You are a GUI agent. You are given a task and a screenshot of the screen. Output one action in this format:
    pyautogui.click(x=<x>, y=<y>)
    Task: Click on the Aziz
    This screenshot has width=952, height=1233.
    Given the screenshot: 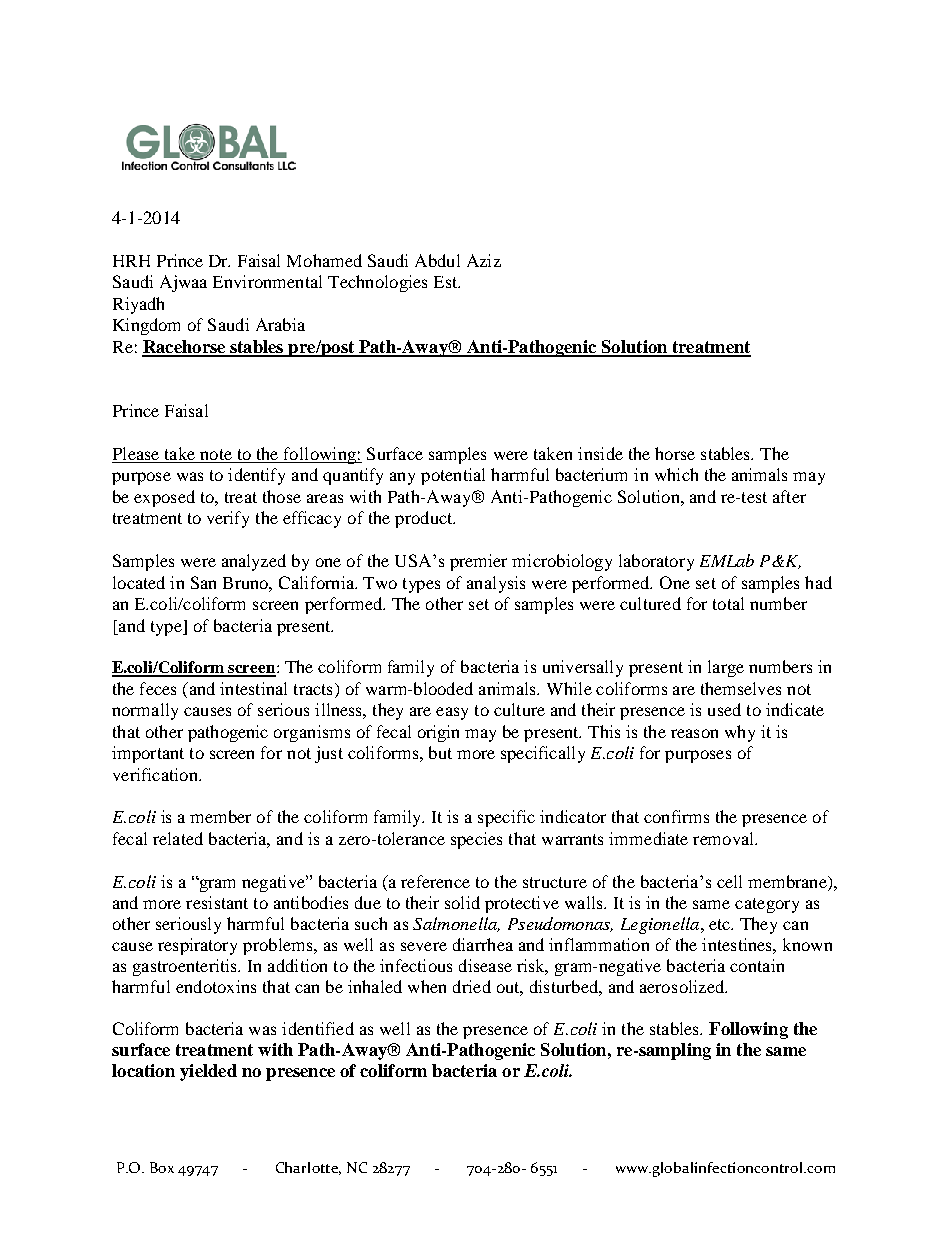 What is the action you would take?
    pyautogui.click(x=484, y=260)
